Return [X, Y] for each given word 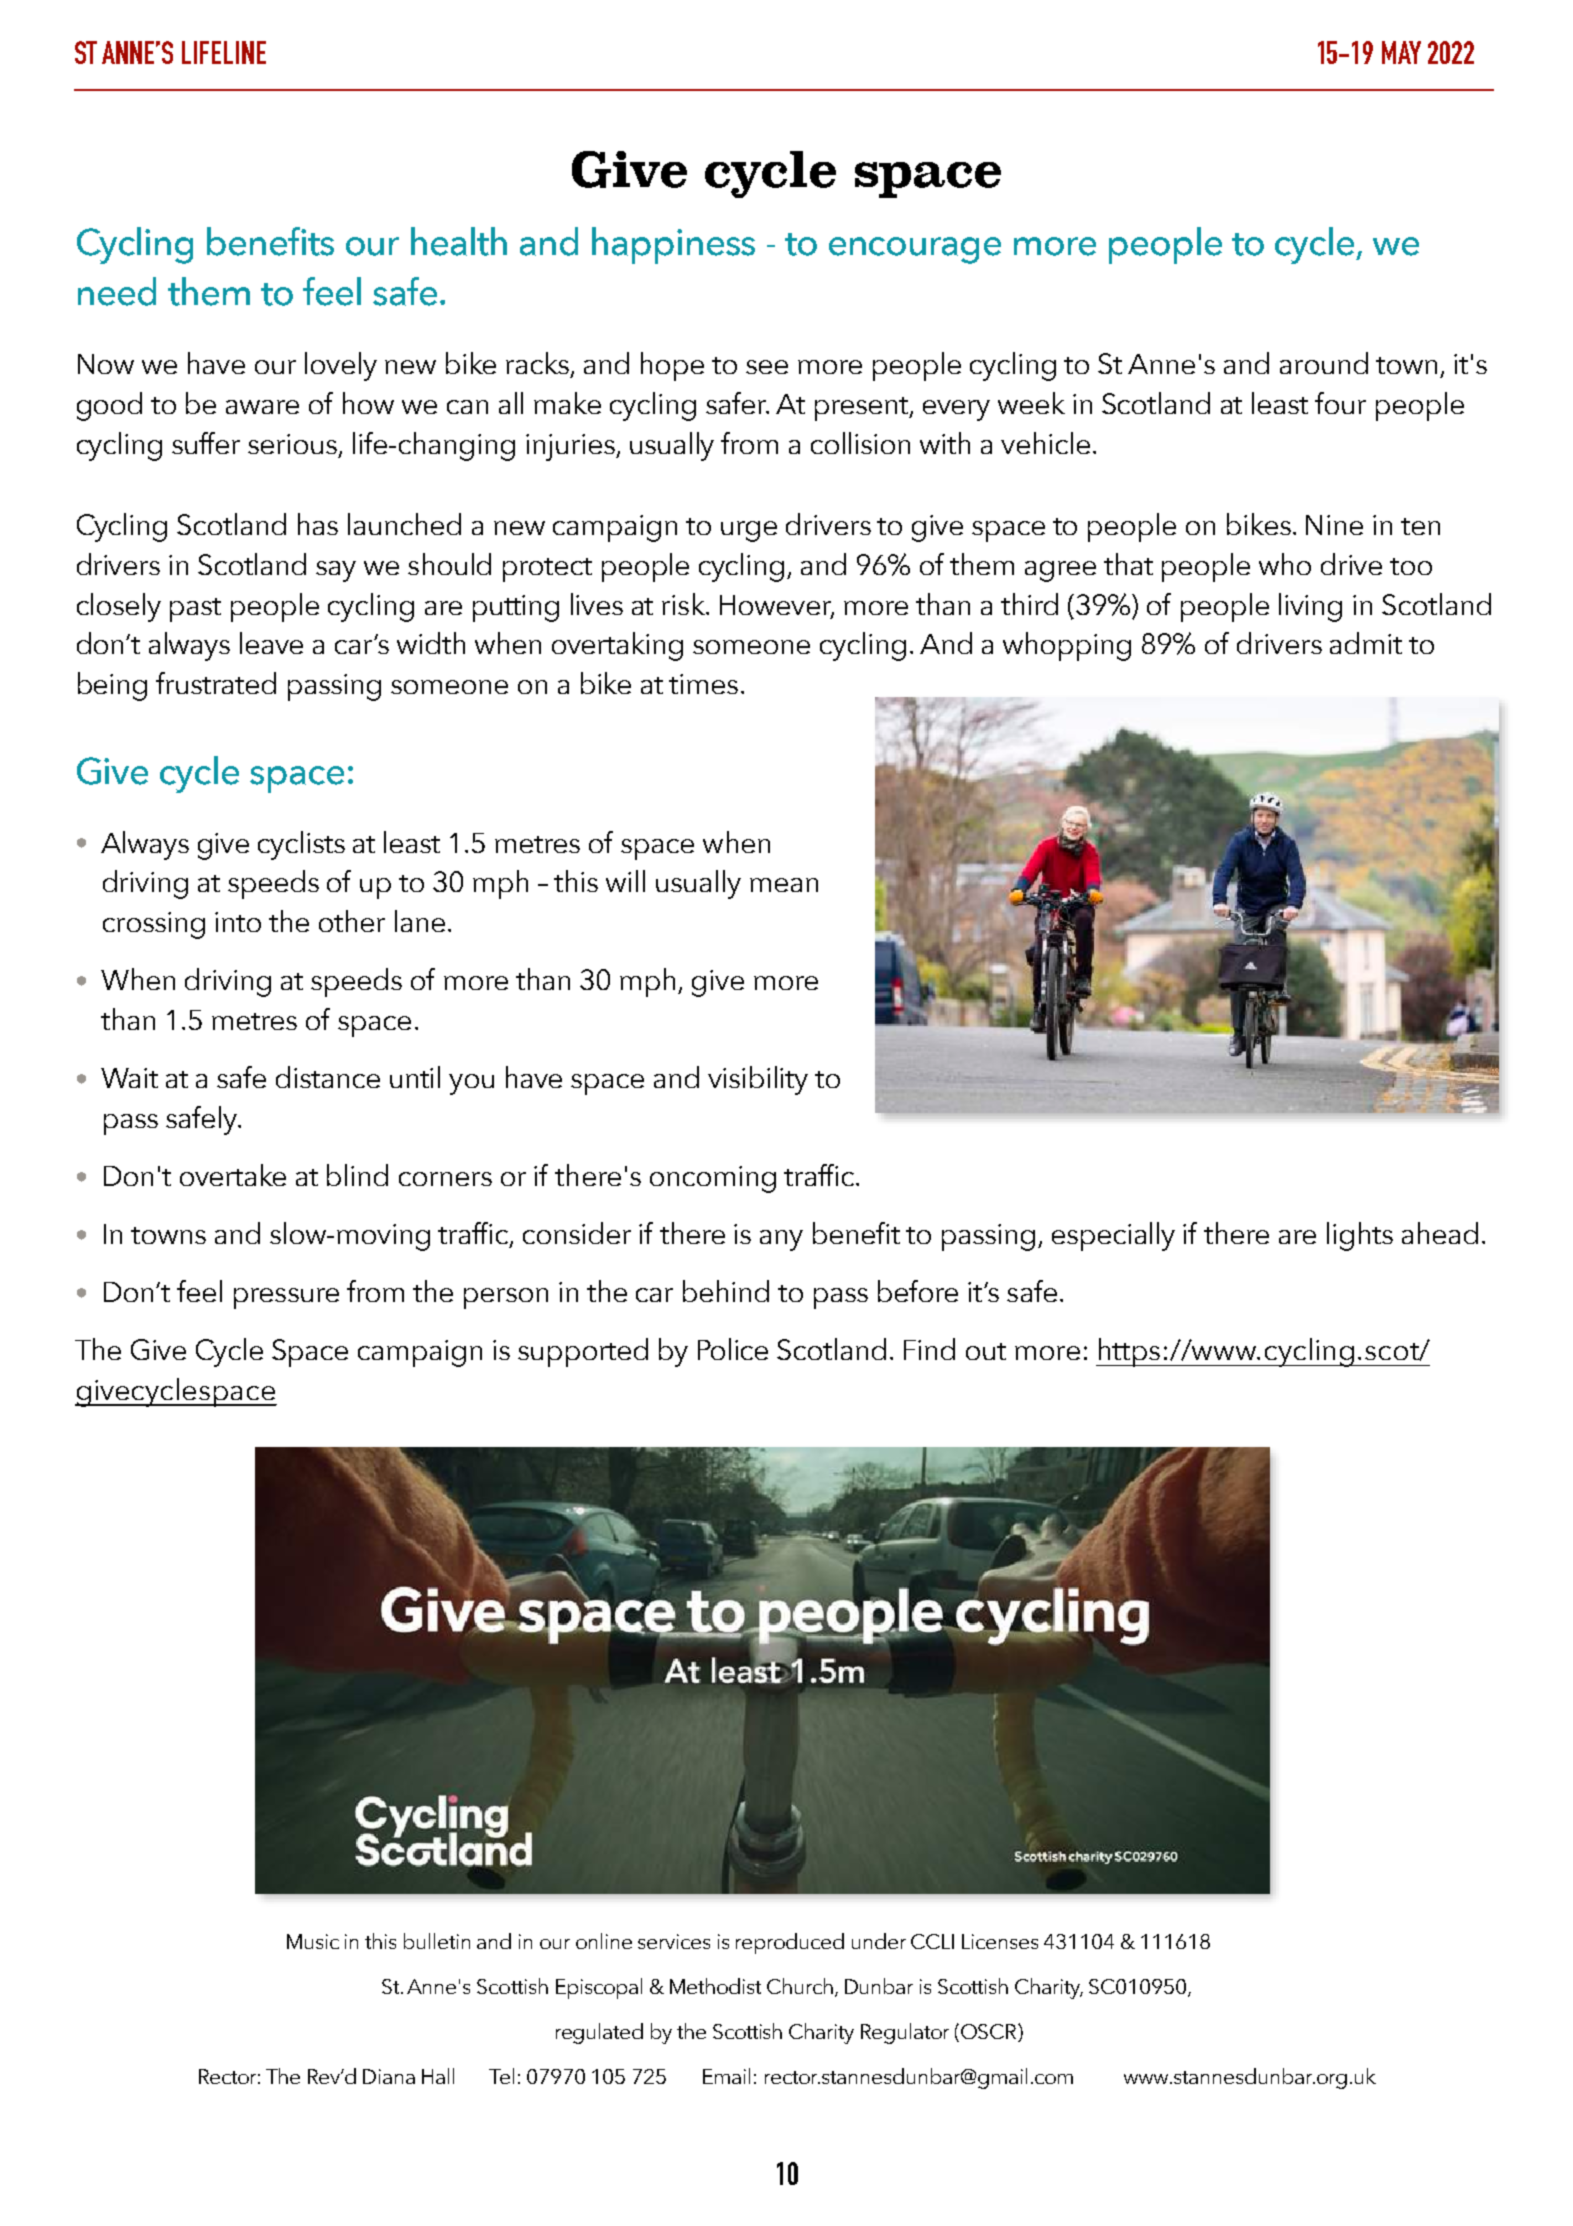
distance [328, 1077]
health [459, 241]
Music [313, 1941]
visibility [758, 1080]
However [777, 606]
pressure [286, 1298]
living [1310, 607]
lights [1360, 1236]
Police [733, 1349]
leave [271, 643]
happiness [673, 245]
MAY [1401, 52]
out [986, 1351]
